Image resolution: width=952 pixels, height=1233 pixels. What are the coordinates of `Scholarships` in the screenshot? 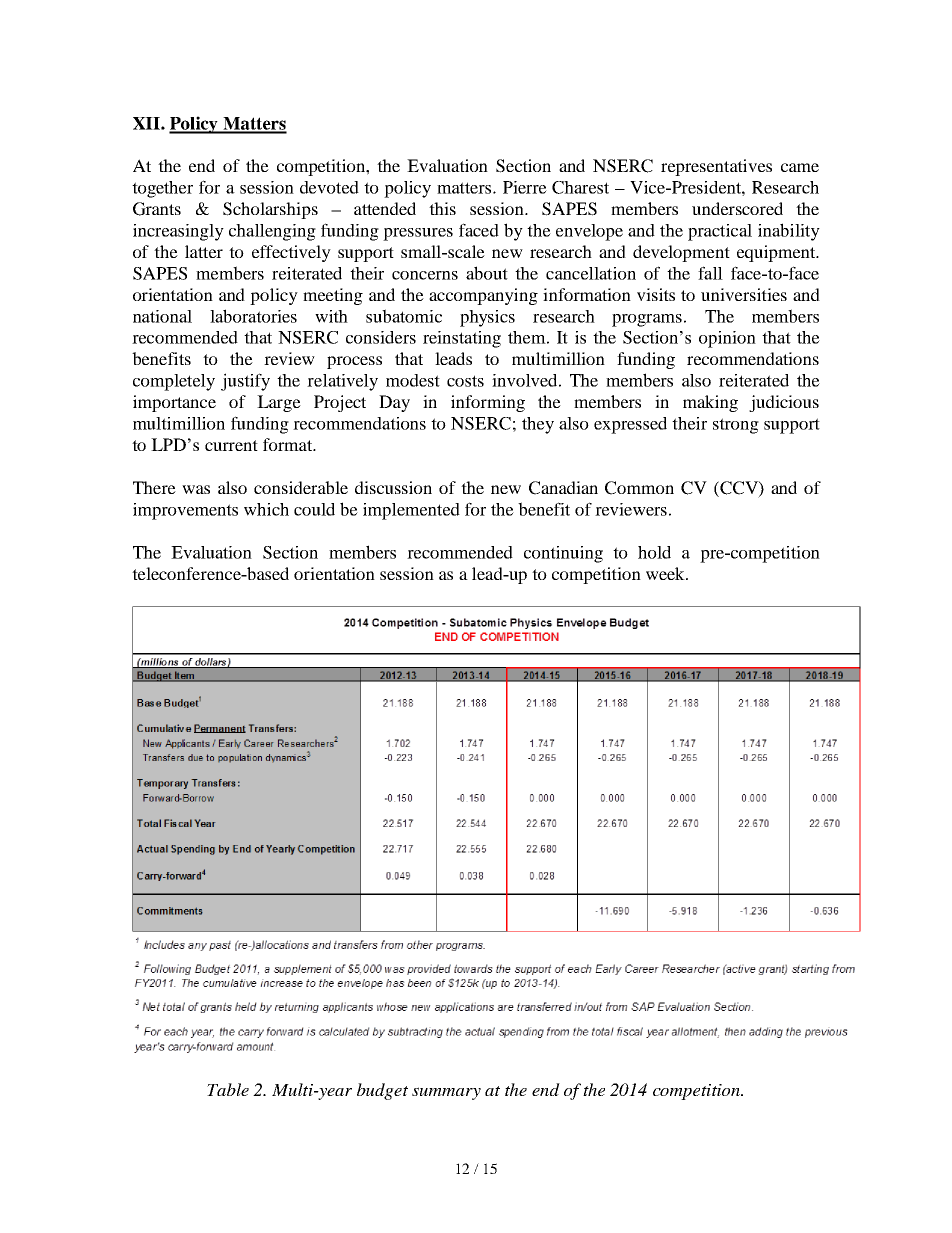 It's located at (270, 210).
